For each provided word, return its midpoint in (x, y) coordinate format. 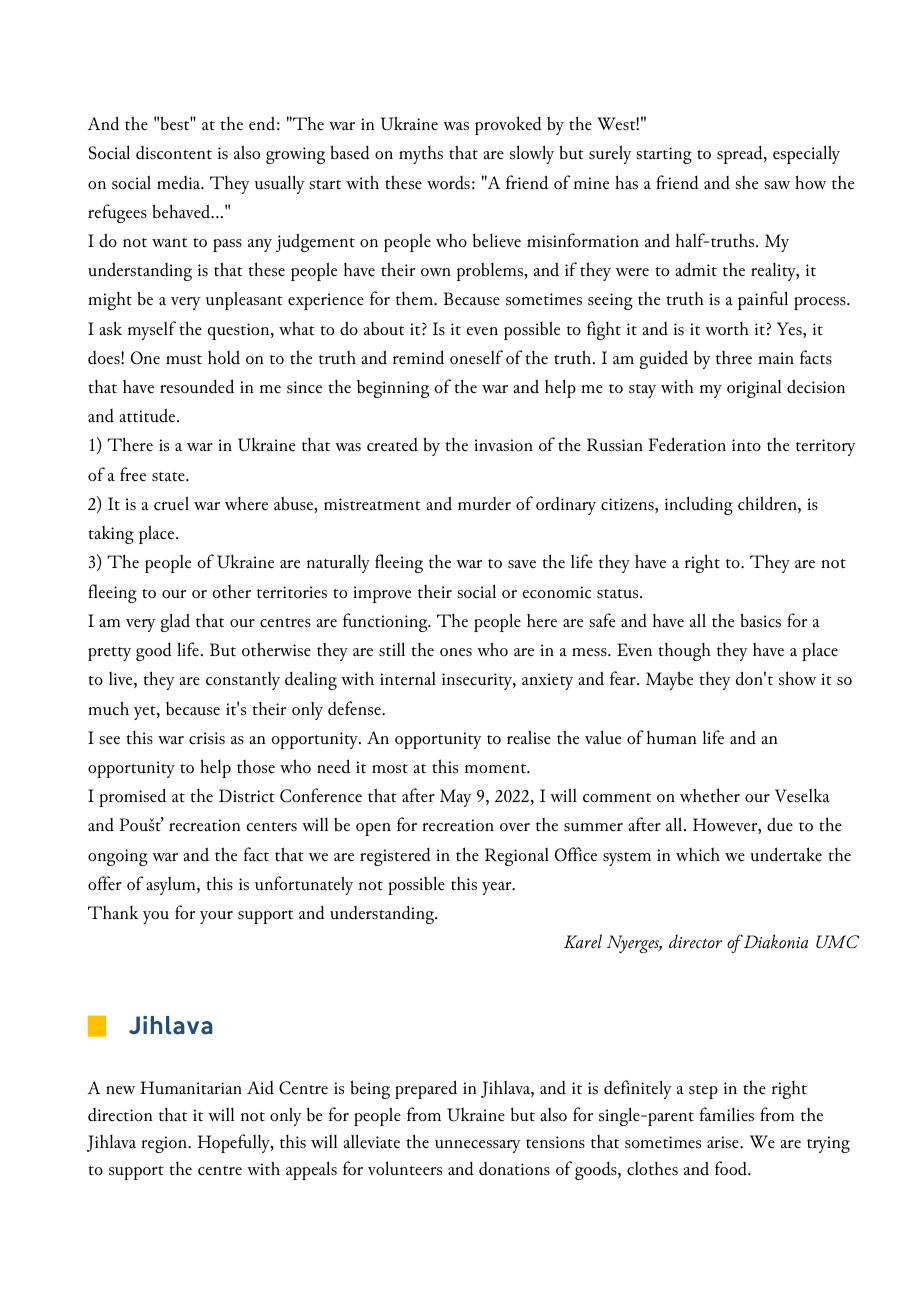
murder (484, 503)
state (169, 477)
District (247, 796)
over (515, 827)
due (780, 824)
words (448, 183)
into (746, 445)
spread (741, 155)
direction (120, 1115)
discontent (174, 153)
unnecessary (478, 1146)
